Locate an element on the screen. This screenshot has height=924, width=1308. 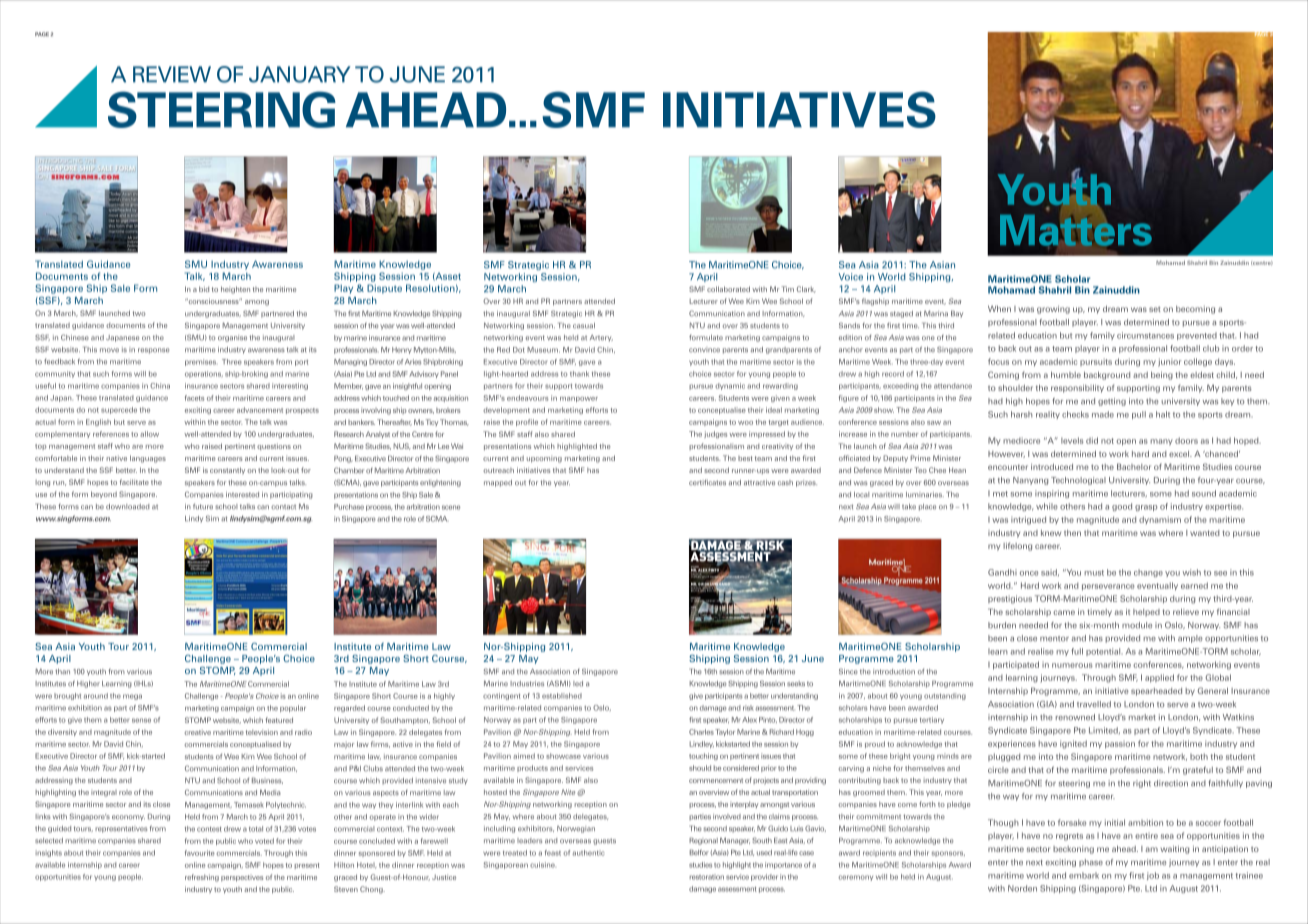
JANUARY is located at coordinates (300, 74).
